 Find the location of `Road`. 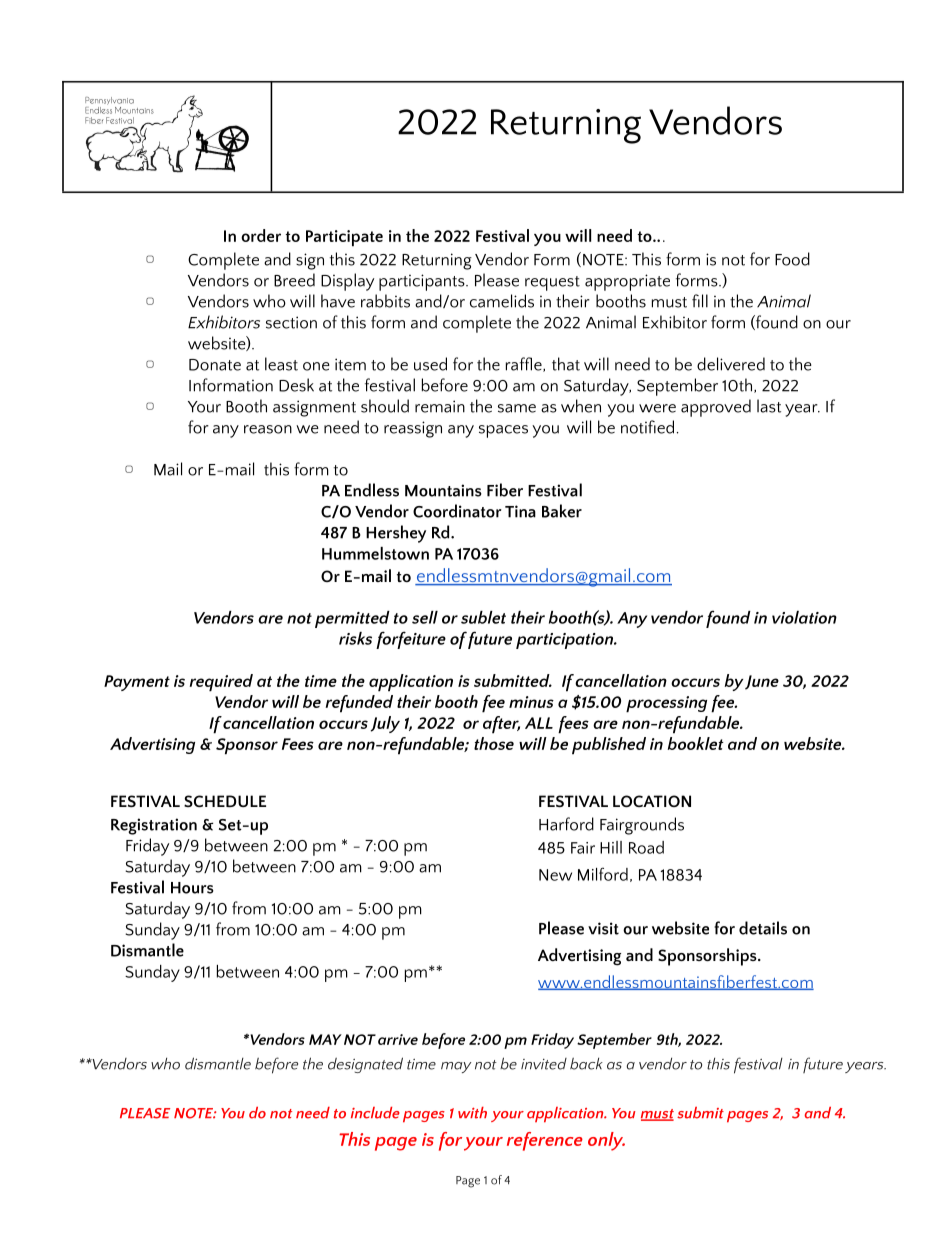

Road is located at coordinates (646, 847).
